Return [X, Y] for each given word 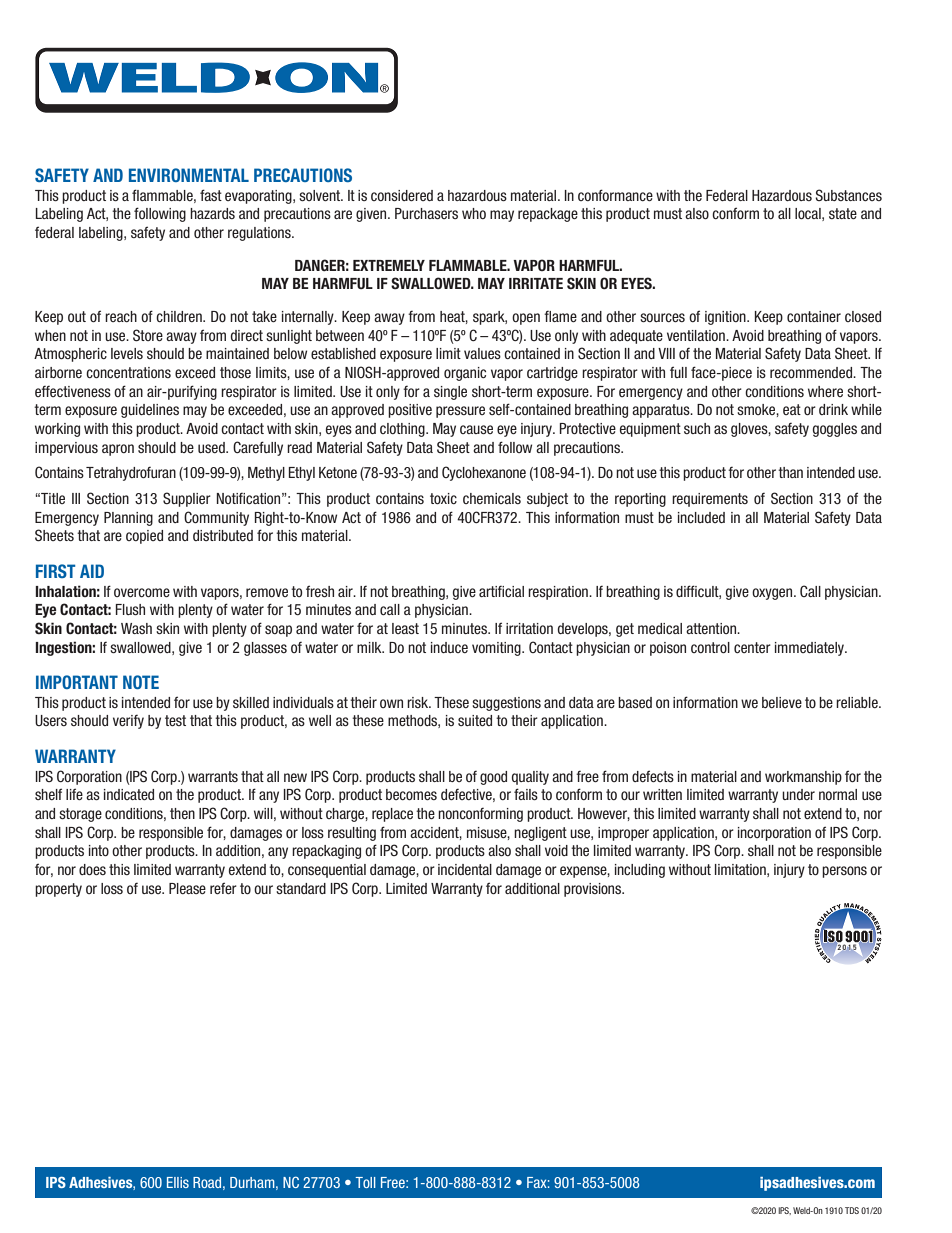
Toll [366, 1182]
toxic [443, 498]
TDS [852, 1210]
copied [144, 537]
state [843, 213]
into [99, 850]
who [474, 213]
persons [844, 872]
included [701, 517]
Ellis [178, 1182]
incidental [465, 869]
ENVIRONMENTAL [189, 175]
